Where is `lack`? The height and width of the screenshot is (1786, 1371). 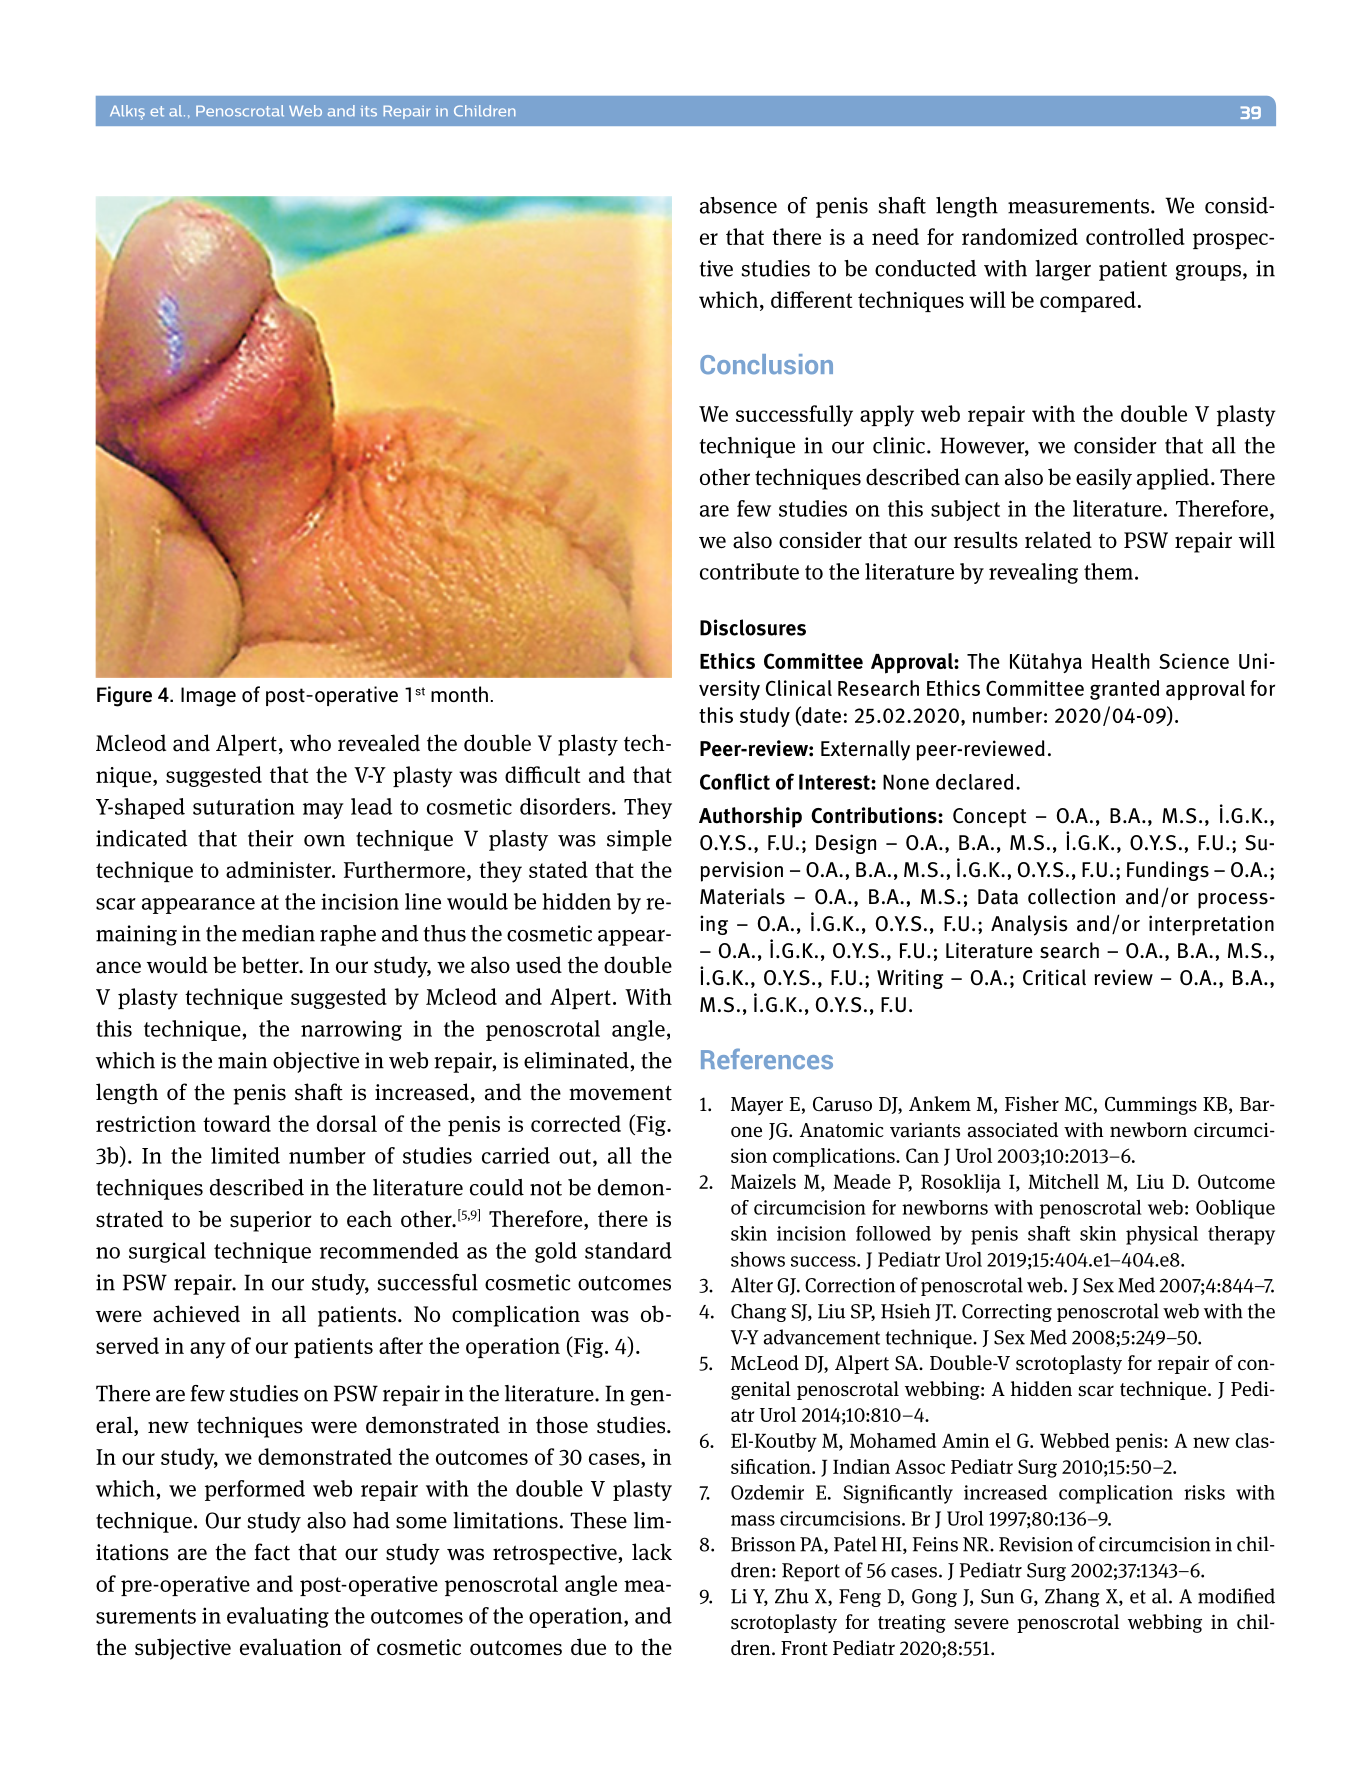 lack is located at coordinates (652, 1552).
